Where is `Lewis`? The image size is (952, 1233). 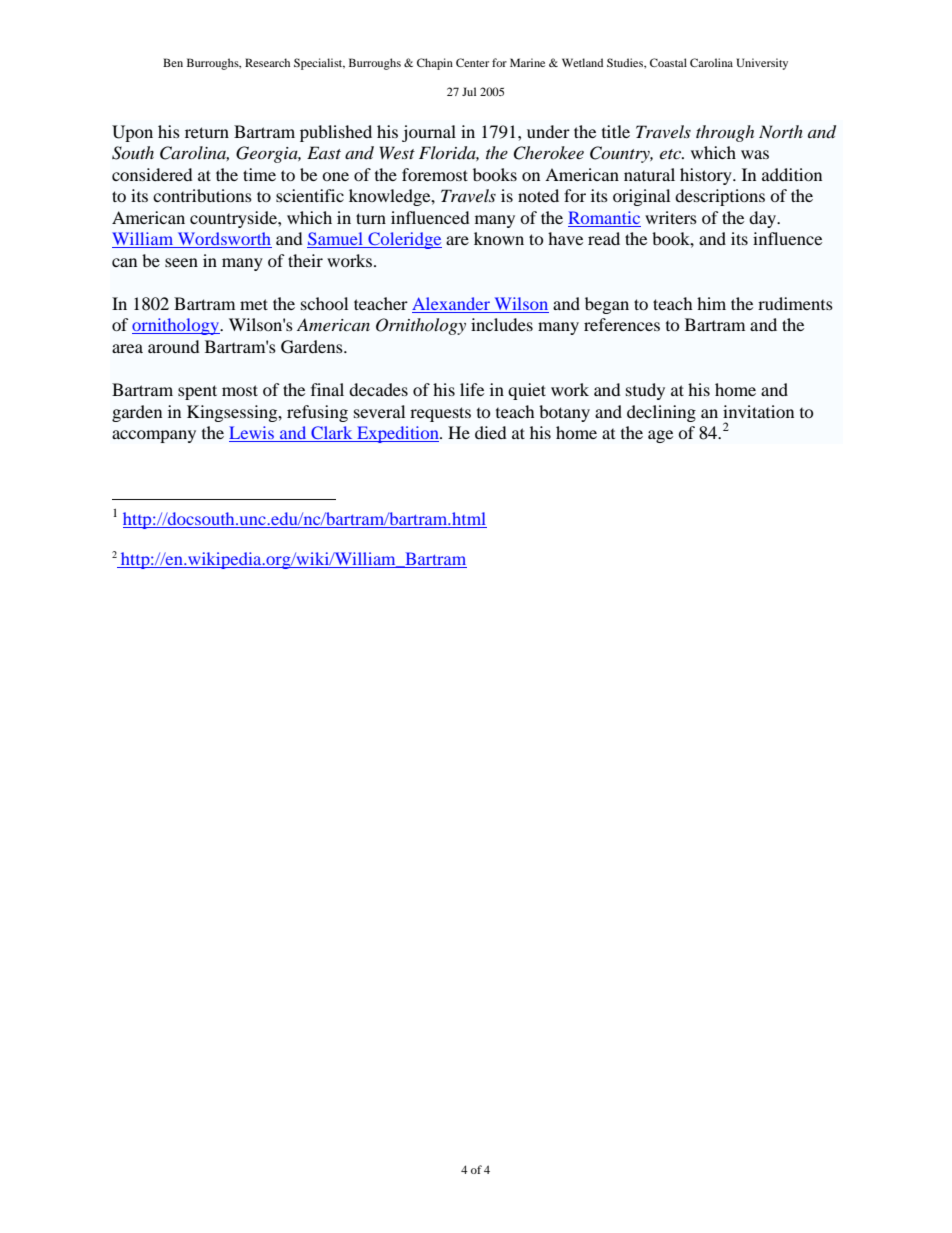 Lewis is located at coordinates (252, 434).
